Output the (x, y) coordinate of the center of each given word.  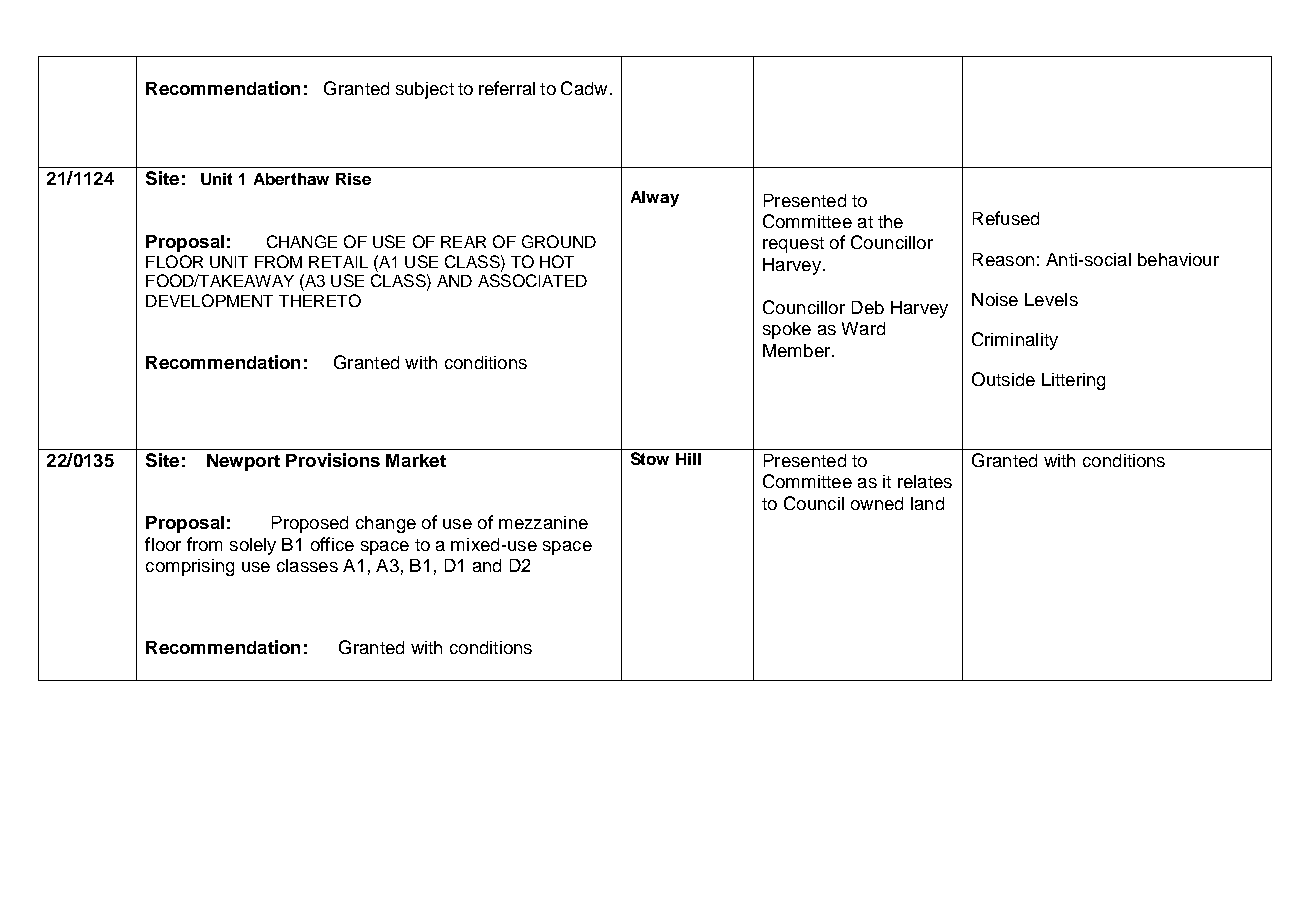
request (793, 245)
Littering (1073, 381)
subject (425, 90)
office (332, 544)
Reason (1003, 259)
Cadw (584, 88)
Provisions (333, 460)
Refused (1006, 218)
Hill (688, 459)
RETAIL (338, 262)
